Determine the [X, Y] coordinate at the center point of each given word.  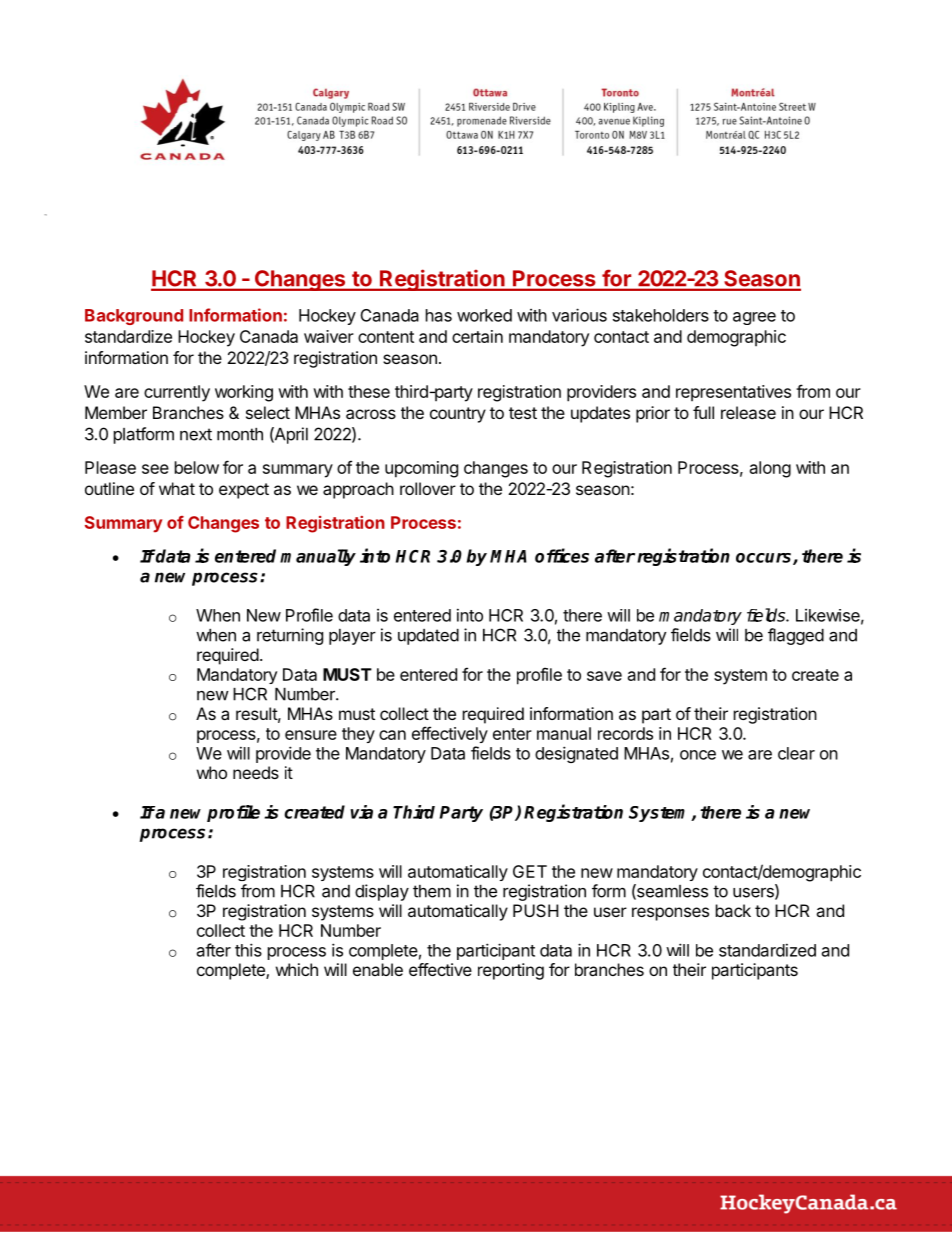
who [212, 772]
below [197, 467]
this [248, 950]
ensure [311, 735]
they [358, 735]
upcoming [421, 469]
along [770, 469]
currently [177, 393]
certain [477, 336]
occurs [765, 559]
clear [796, 753]
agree [754, 318]
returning [290, 636]
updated [428, 637]
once [698, 755]
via [361, 812]
